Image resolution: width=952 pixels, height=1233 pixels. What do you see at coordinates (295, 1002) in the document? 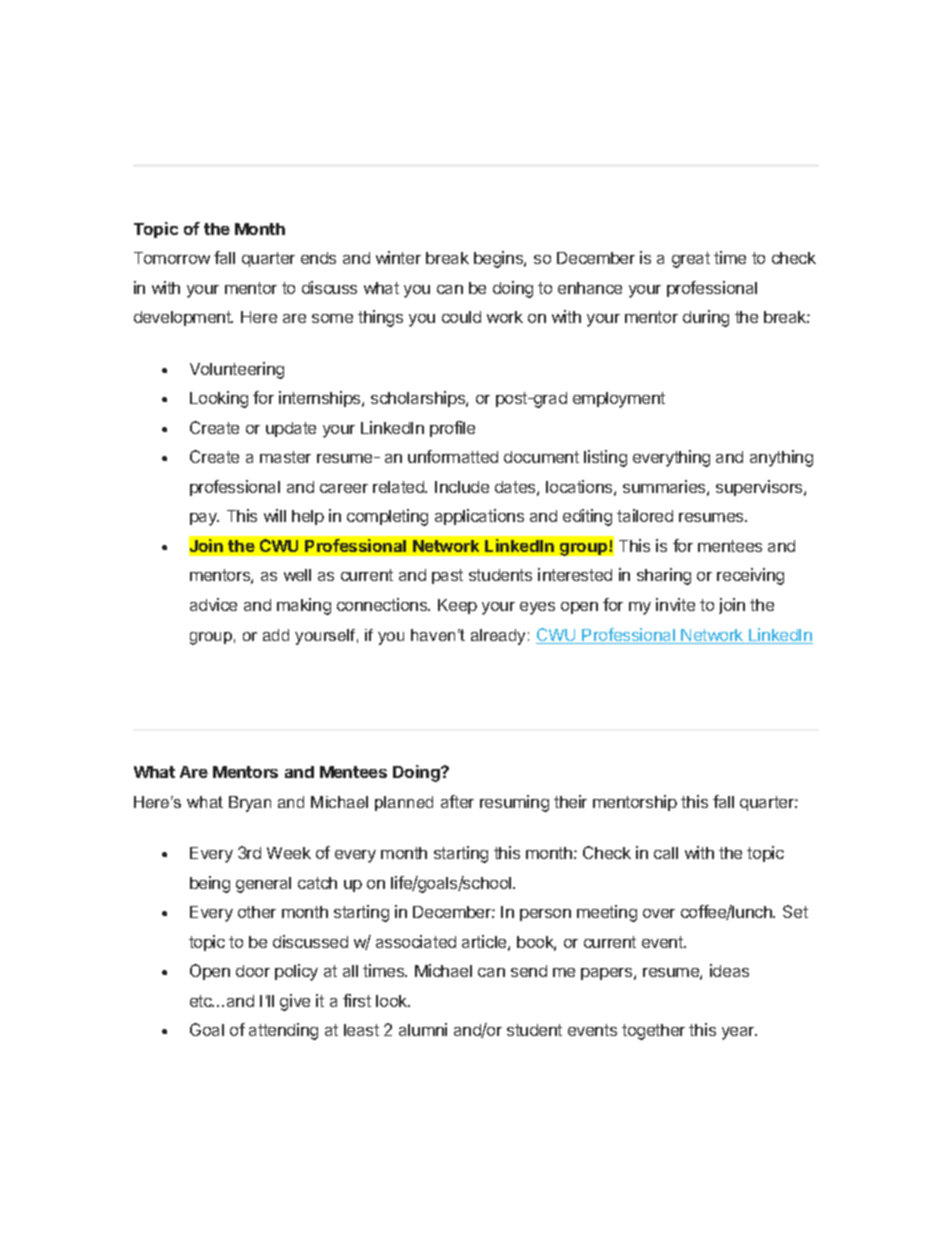
I see `give` at bounding box center [295, 1002].
